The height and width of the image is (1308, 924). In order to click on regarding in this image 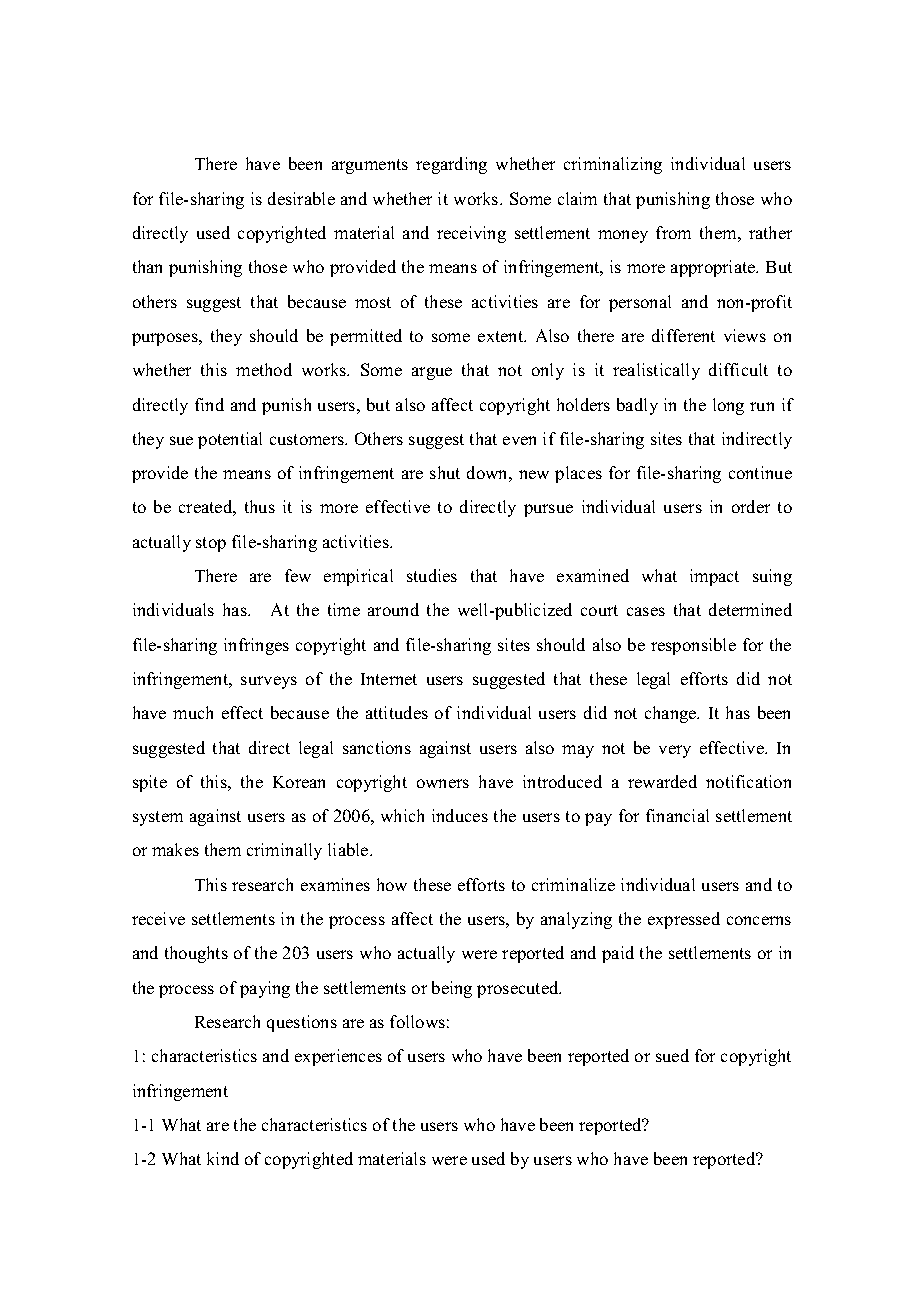, I will do `click(451, 165)`.
